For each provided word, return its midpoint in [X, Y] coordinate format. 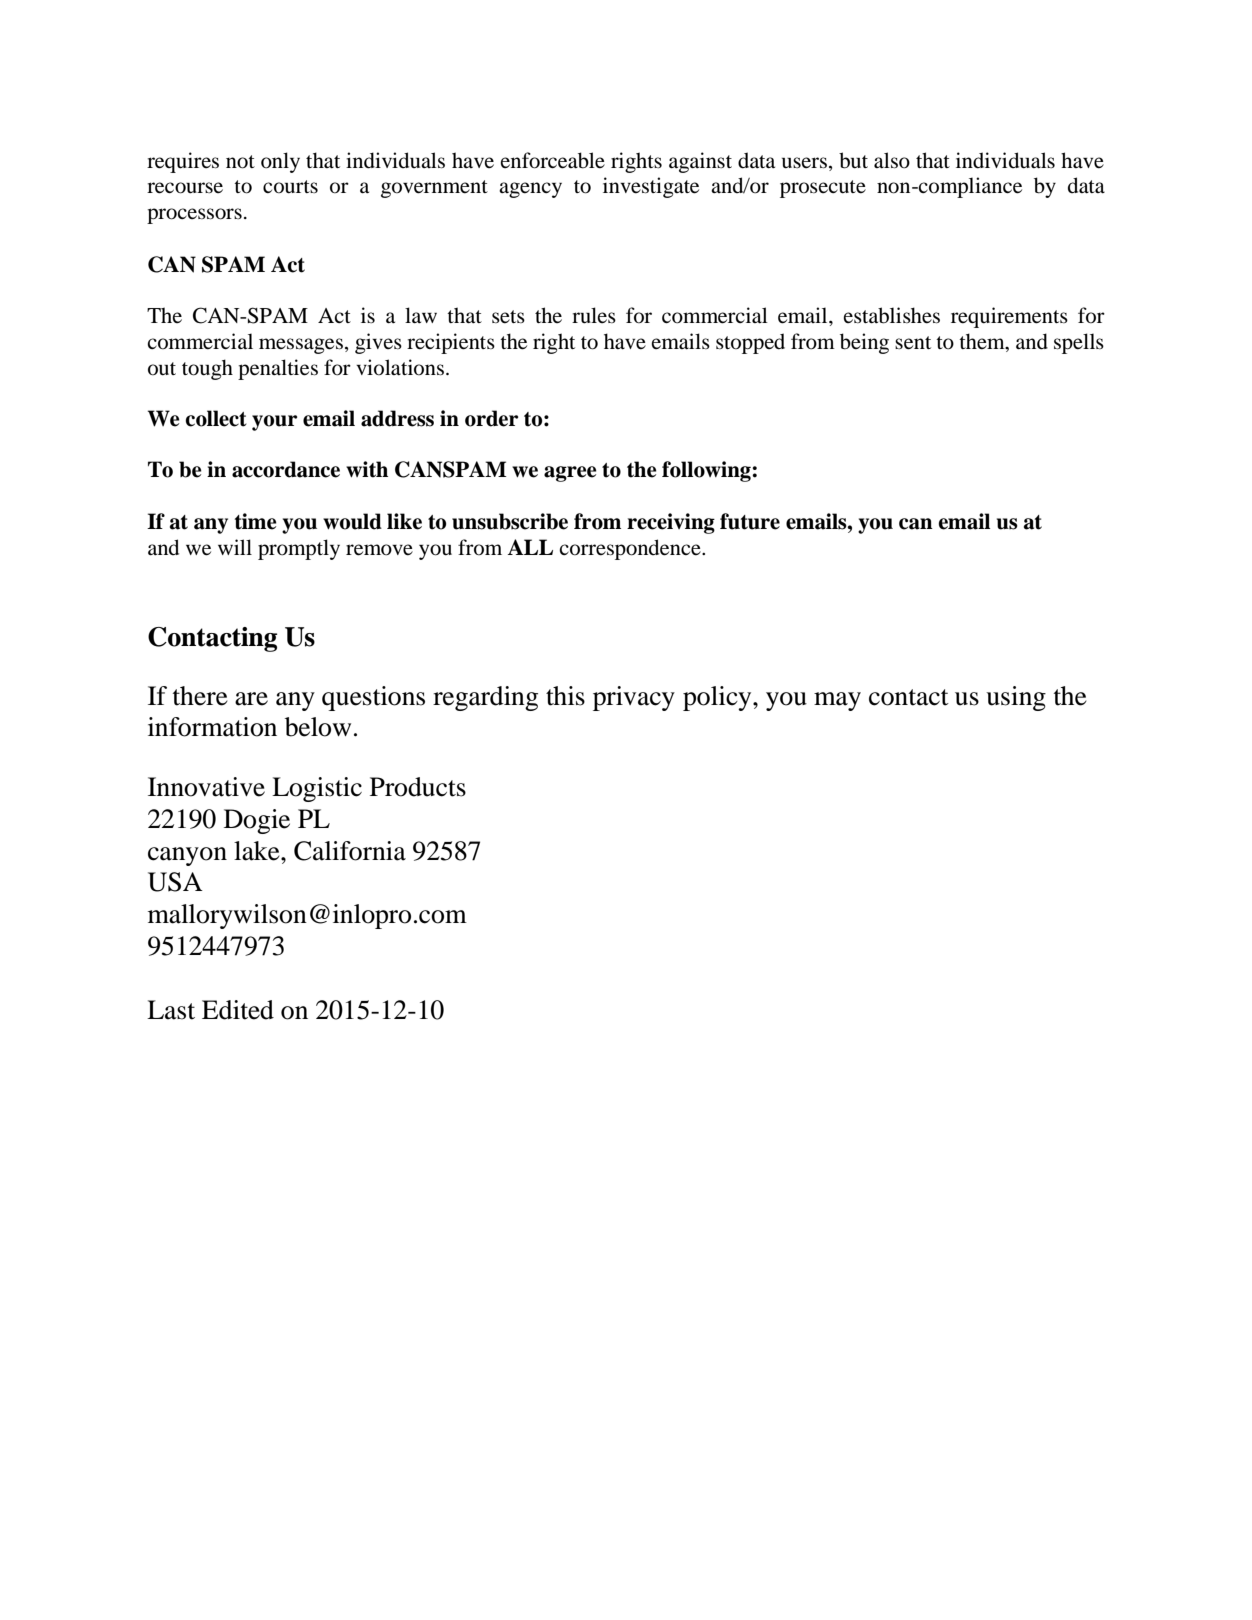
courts [290, 187]
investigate [651, 187]
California [350, 851]
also [892, 160]
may [837, 701]
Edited [238, 1010]
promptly [299, 549]
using [1016, 698]
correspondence [631, 549]
